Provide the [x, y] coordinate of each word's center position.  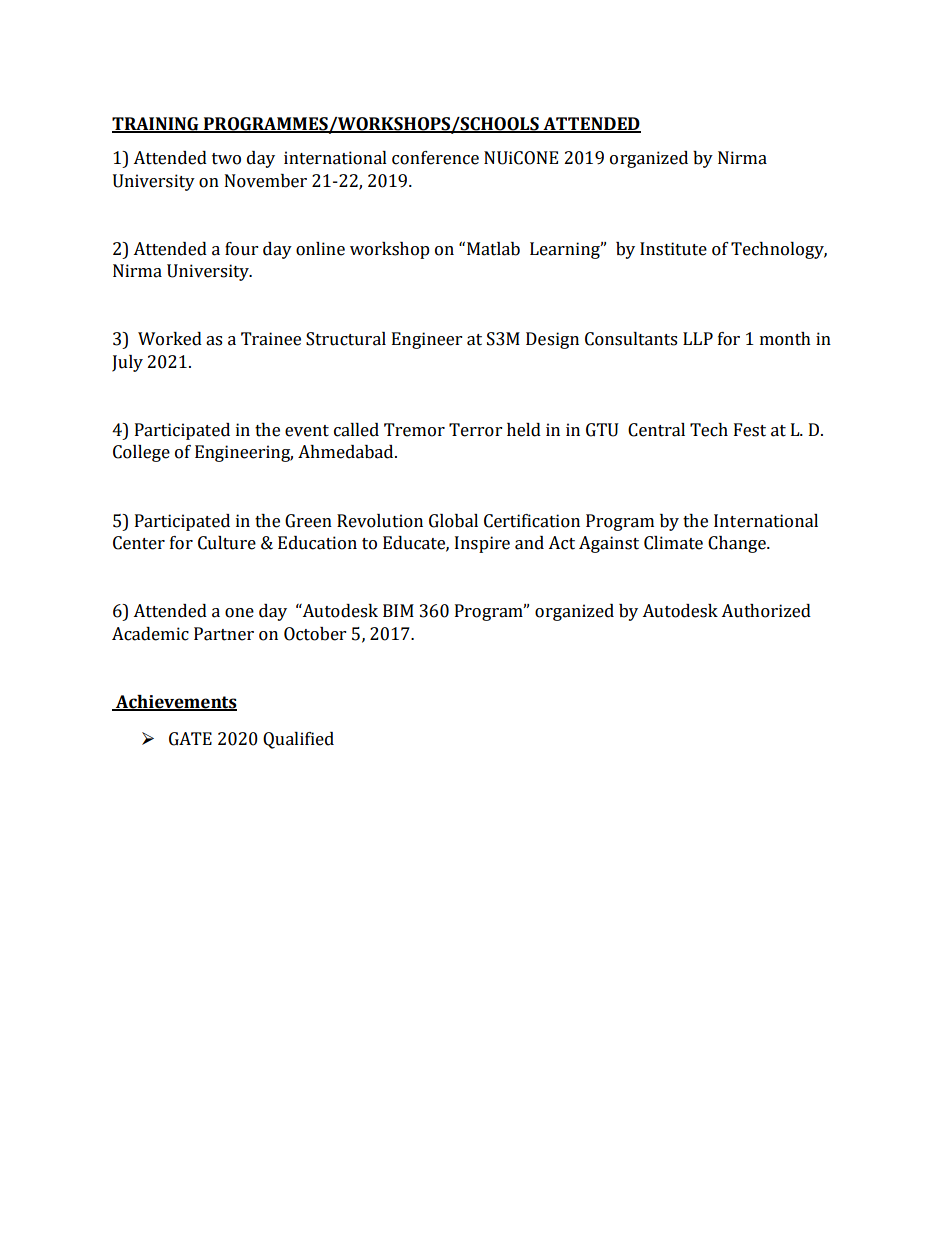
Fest [750, 430]
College [141, 453]
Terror [475, 430]
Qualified [298, 740]
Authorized [766, 611]
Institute [673, 249]
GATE [190, 739]
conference [435, 158]
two [226, 159]
